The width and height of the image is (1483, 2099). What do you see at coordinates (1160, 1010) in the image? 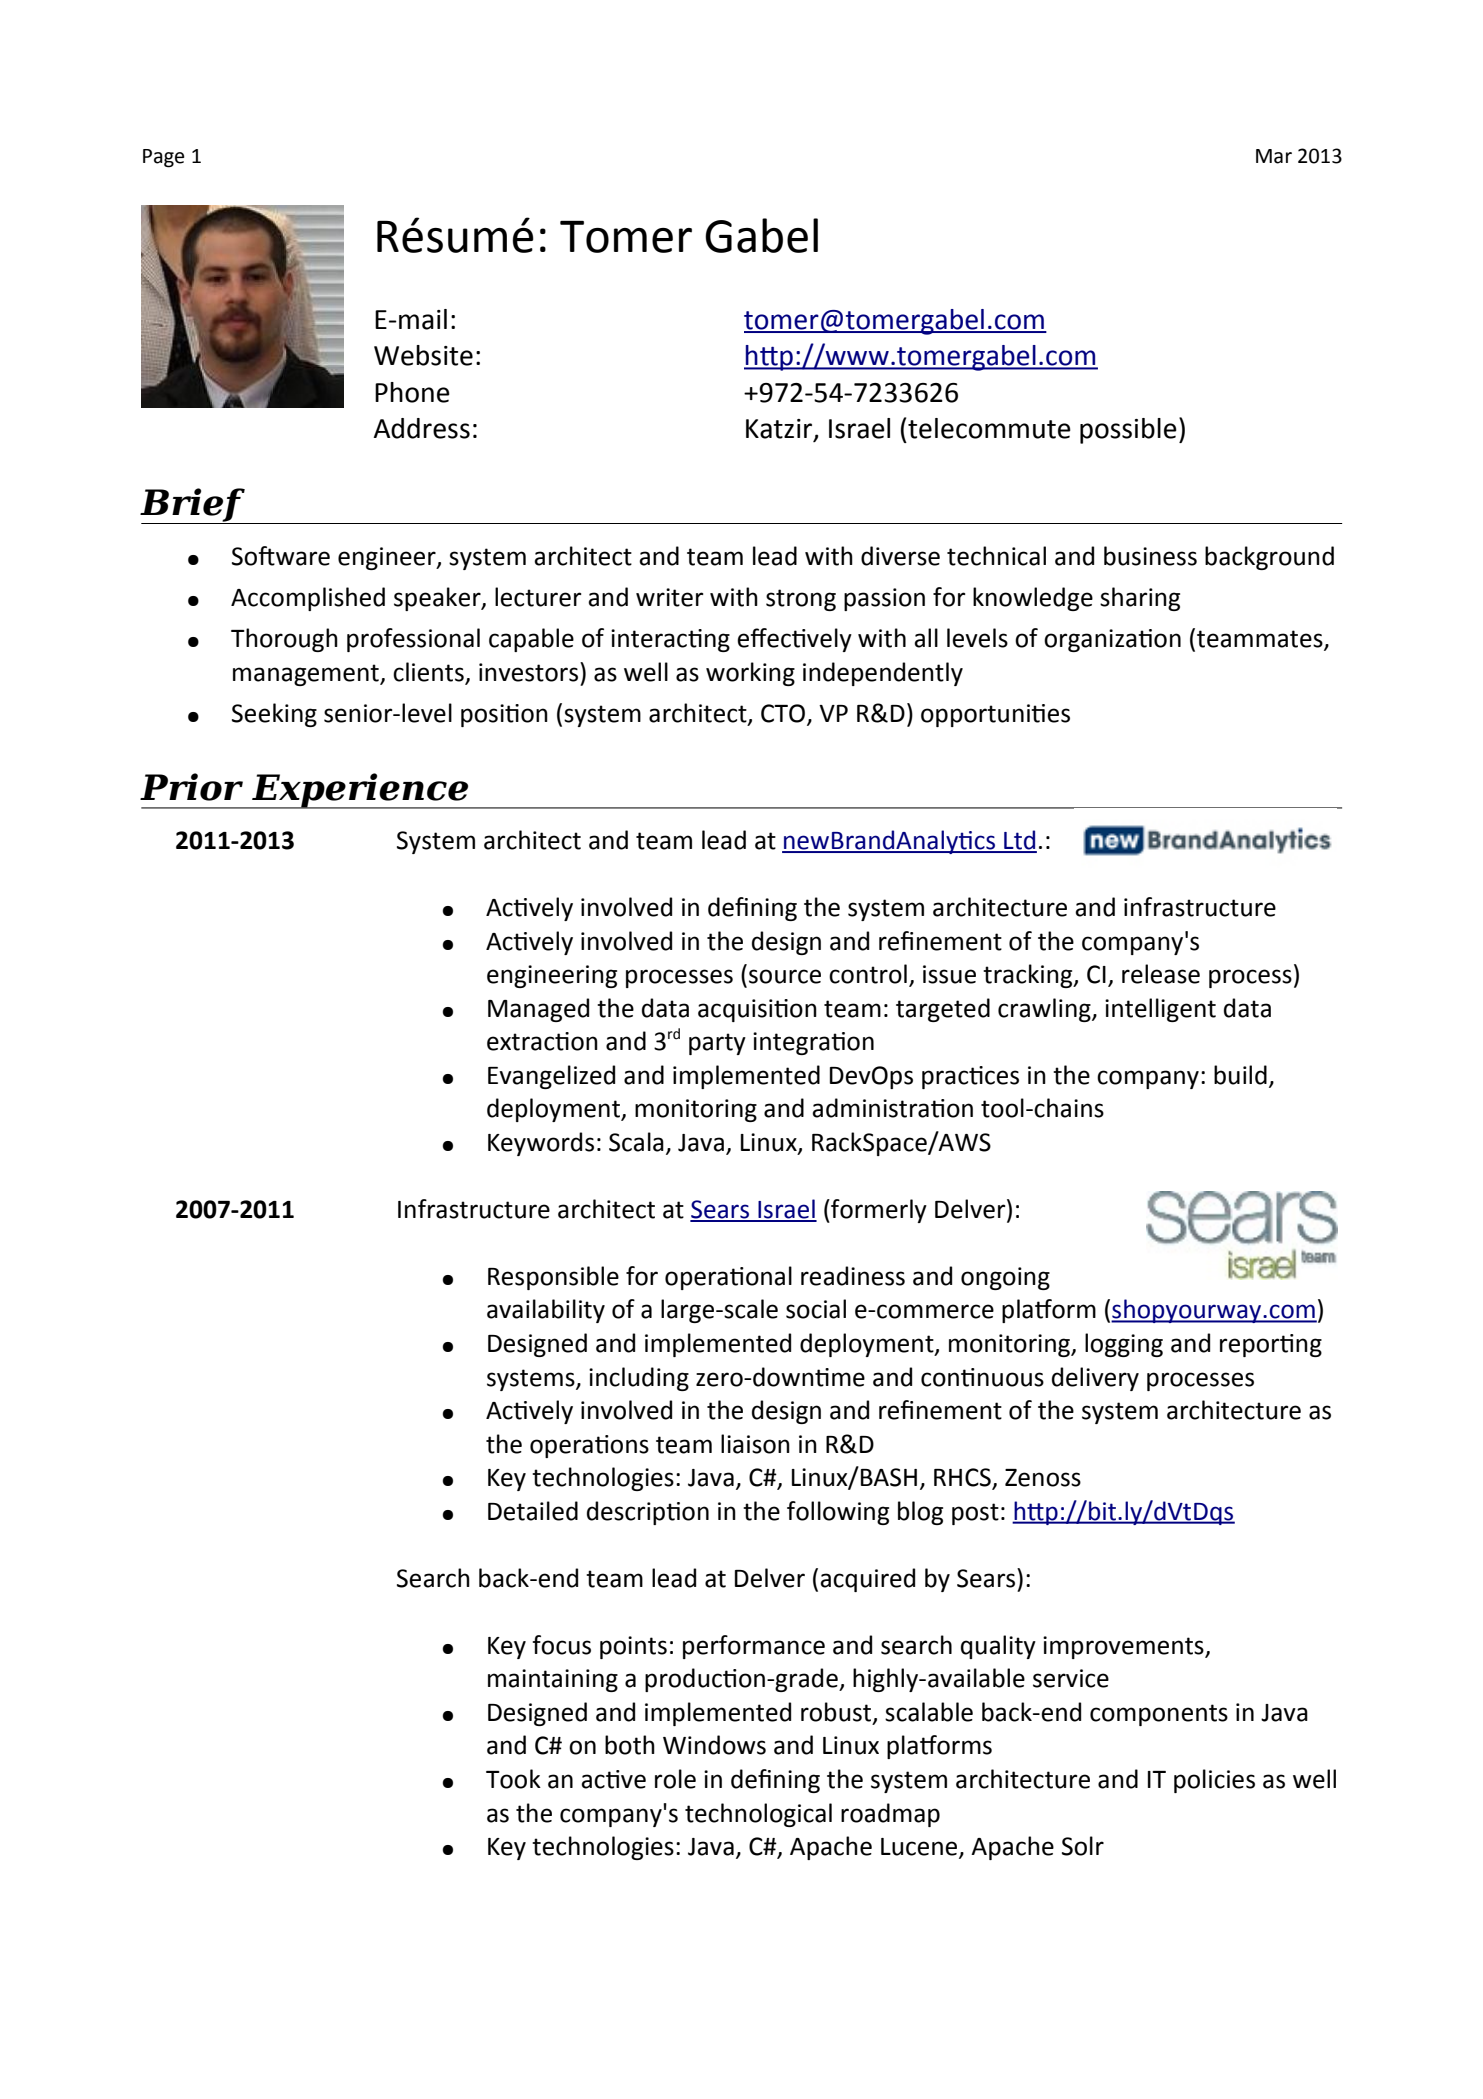
I see `intelligent` at bounding box center [1160, 1010].
